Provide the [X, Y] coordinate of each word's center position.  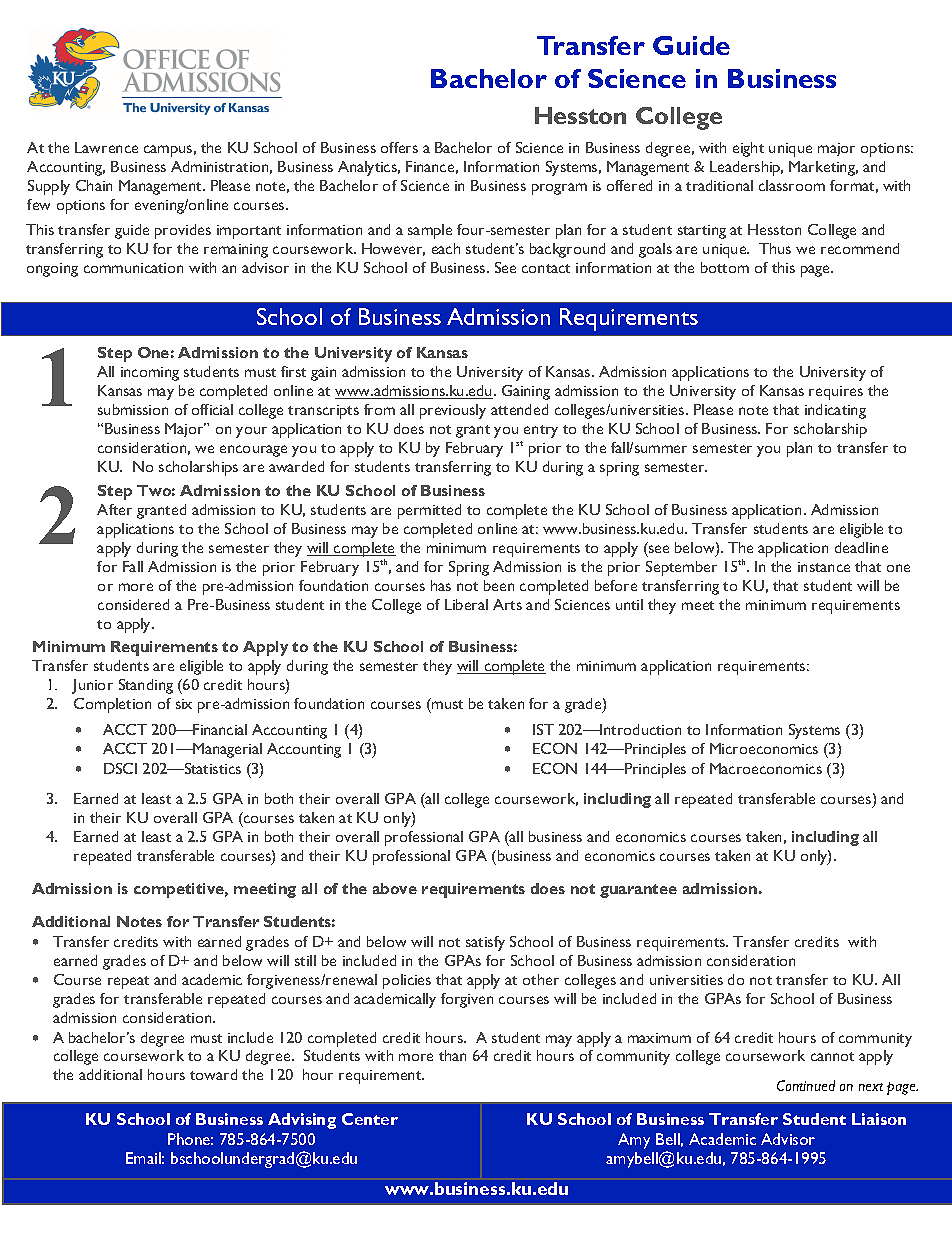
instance [824, 567]
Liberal [466, 604]
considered [133, 604]
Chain [94, 185]
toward [213, 1074]
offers [399, 147]
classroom [792, 185]
